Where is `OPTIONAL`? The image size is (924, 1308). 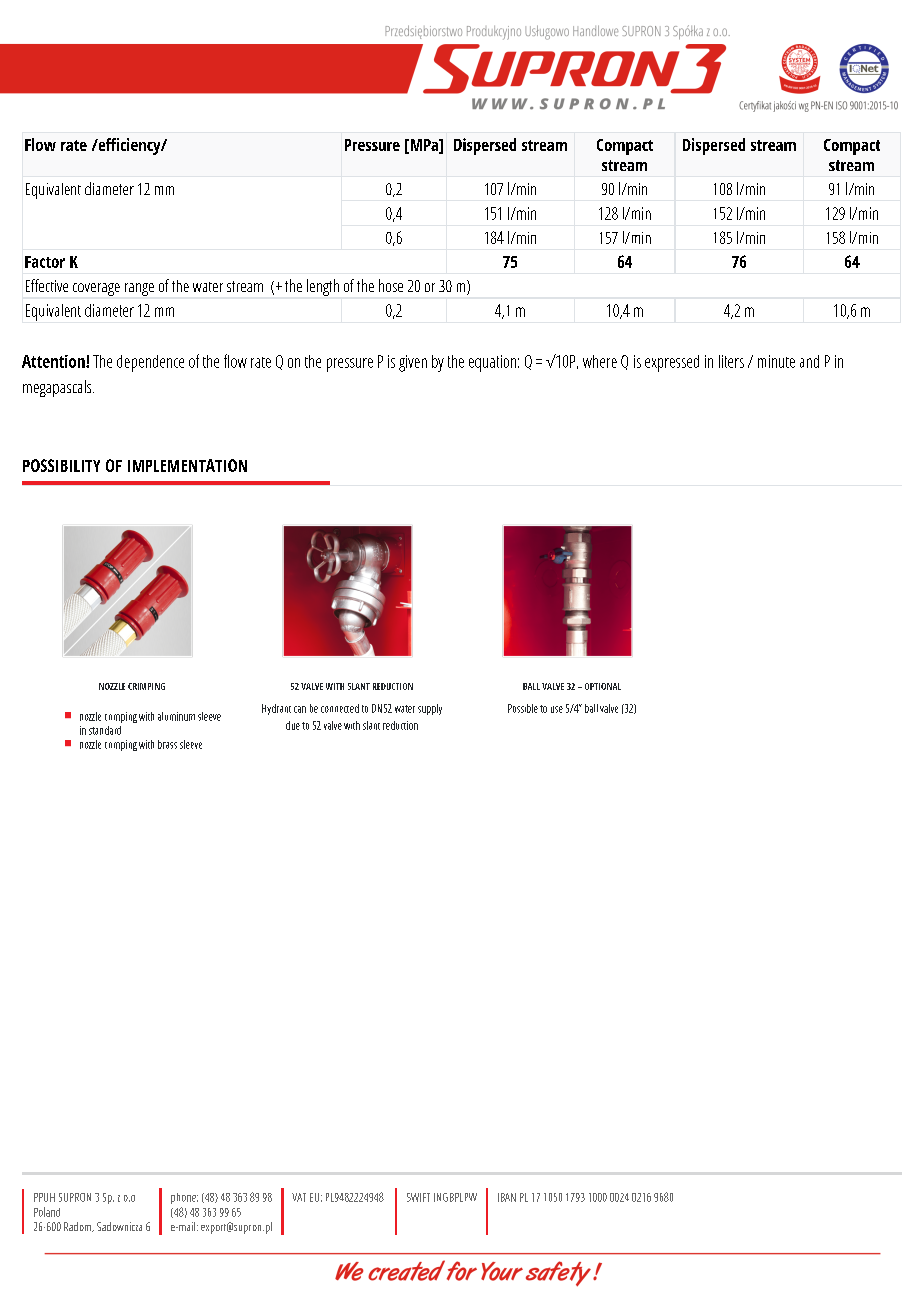 OPTIONAL is located at coordinates (603, 686).
